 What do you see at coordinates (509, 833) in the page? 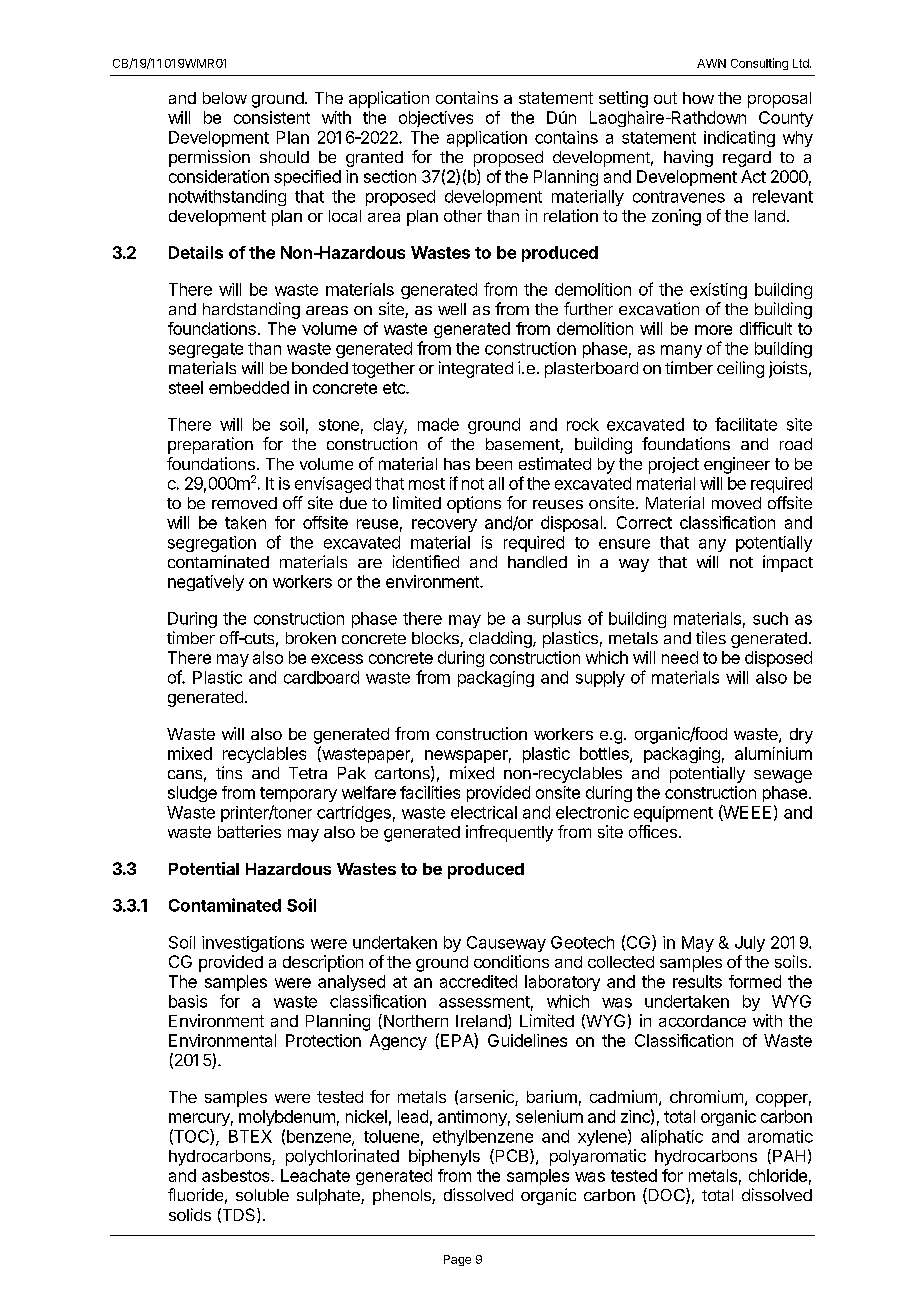
I see `infrequently` at bounding box center [509, 833].
